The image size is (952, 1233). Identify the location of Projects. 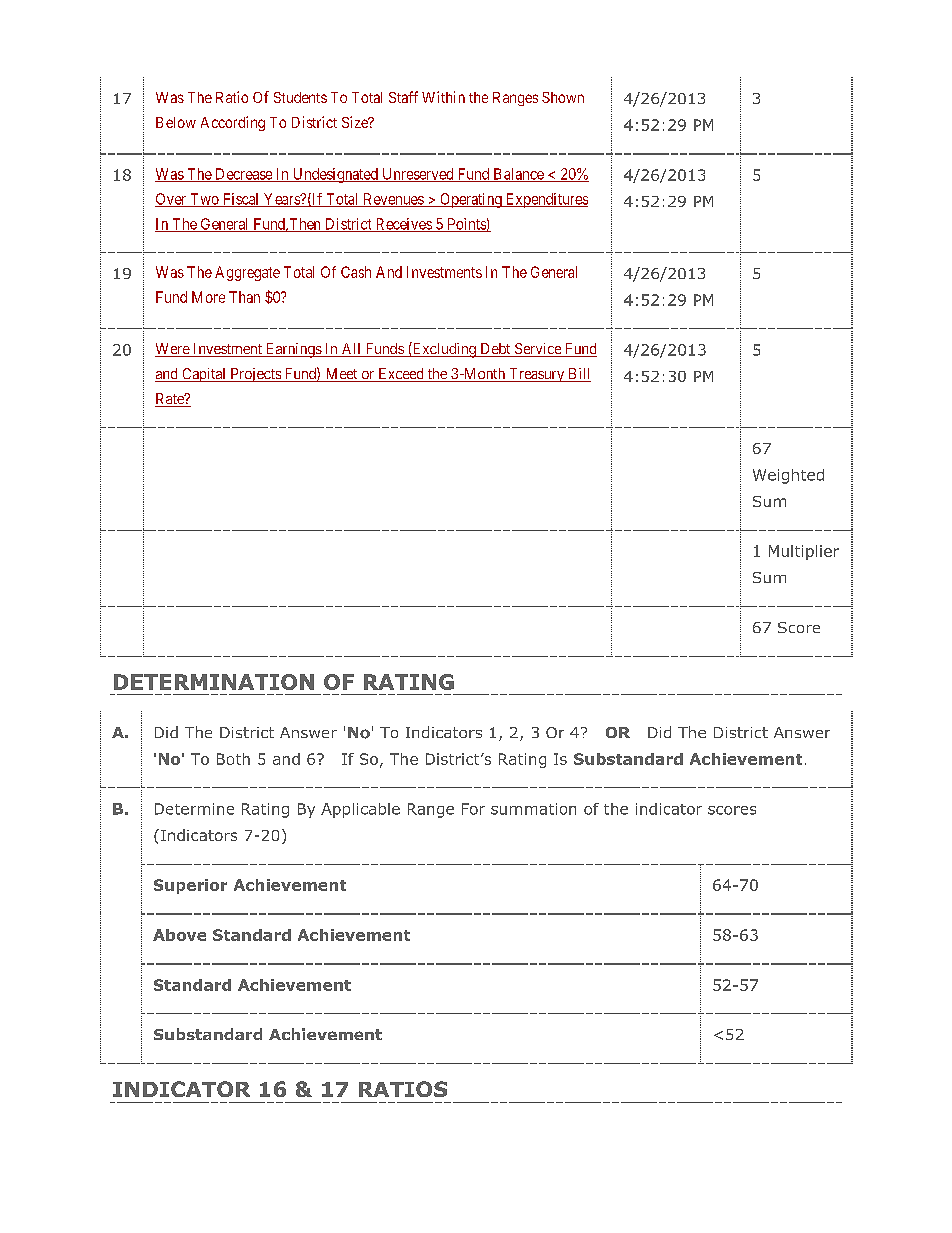
(255, 375).
